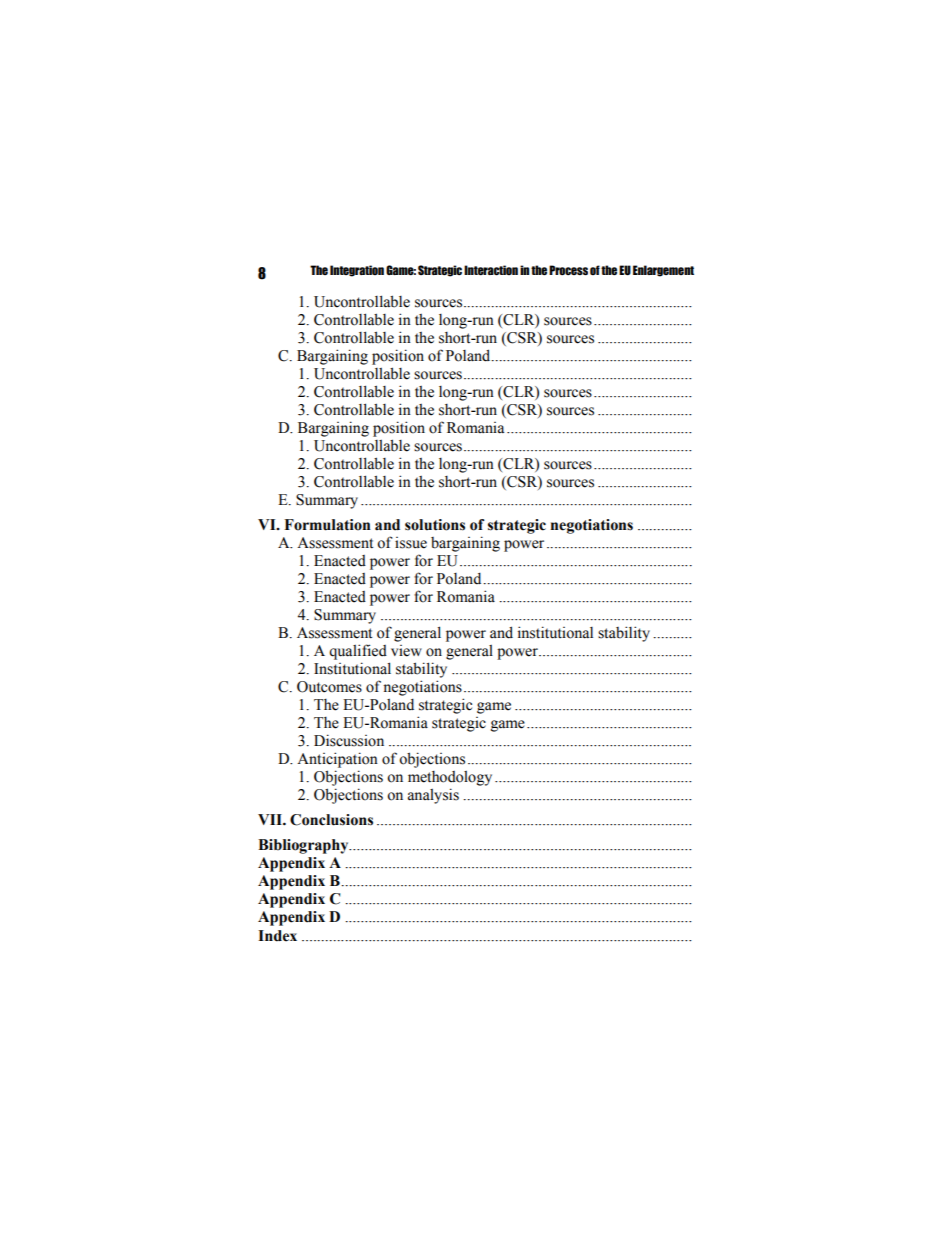 The image size is (952, 1233). I want to click on solutions, so click(435, 525).
